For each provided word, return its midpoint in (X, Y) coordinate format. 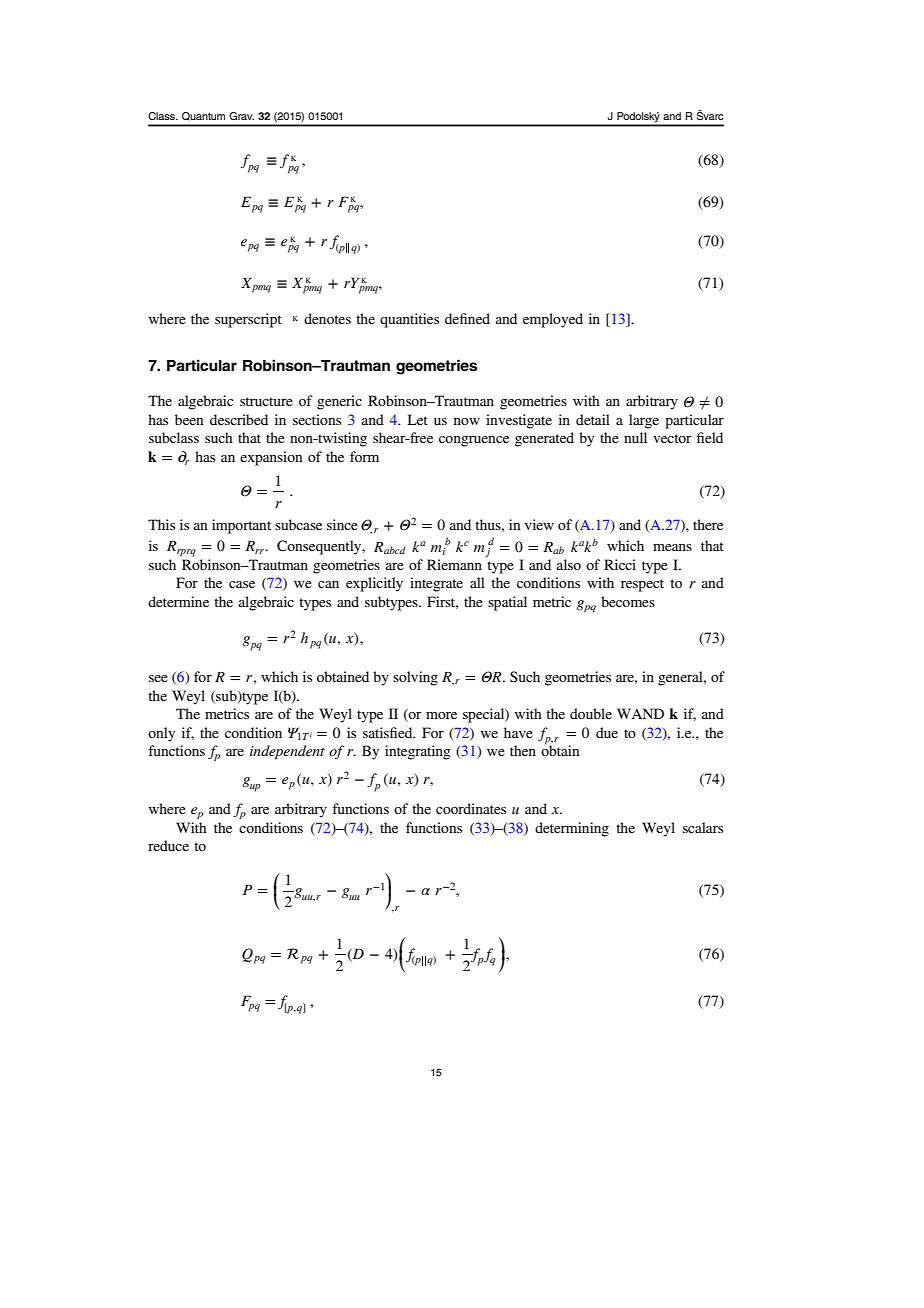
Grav (241, 116)
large (644, 421)
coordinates (471, 808)
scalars (703, 827)
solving (415, 678)
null (635, 437)
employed (553, 320)
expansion (271, 458)
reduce (168, 845)
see (158, 678)
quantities (409, 320)
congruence (474, 441)
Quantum (203, 116)
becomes (628, 601)
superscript (248, 320)
